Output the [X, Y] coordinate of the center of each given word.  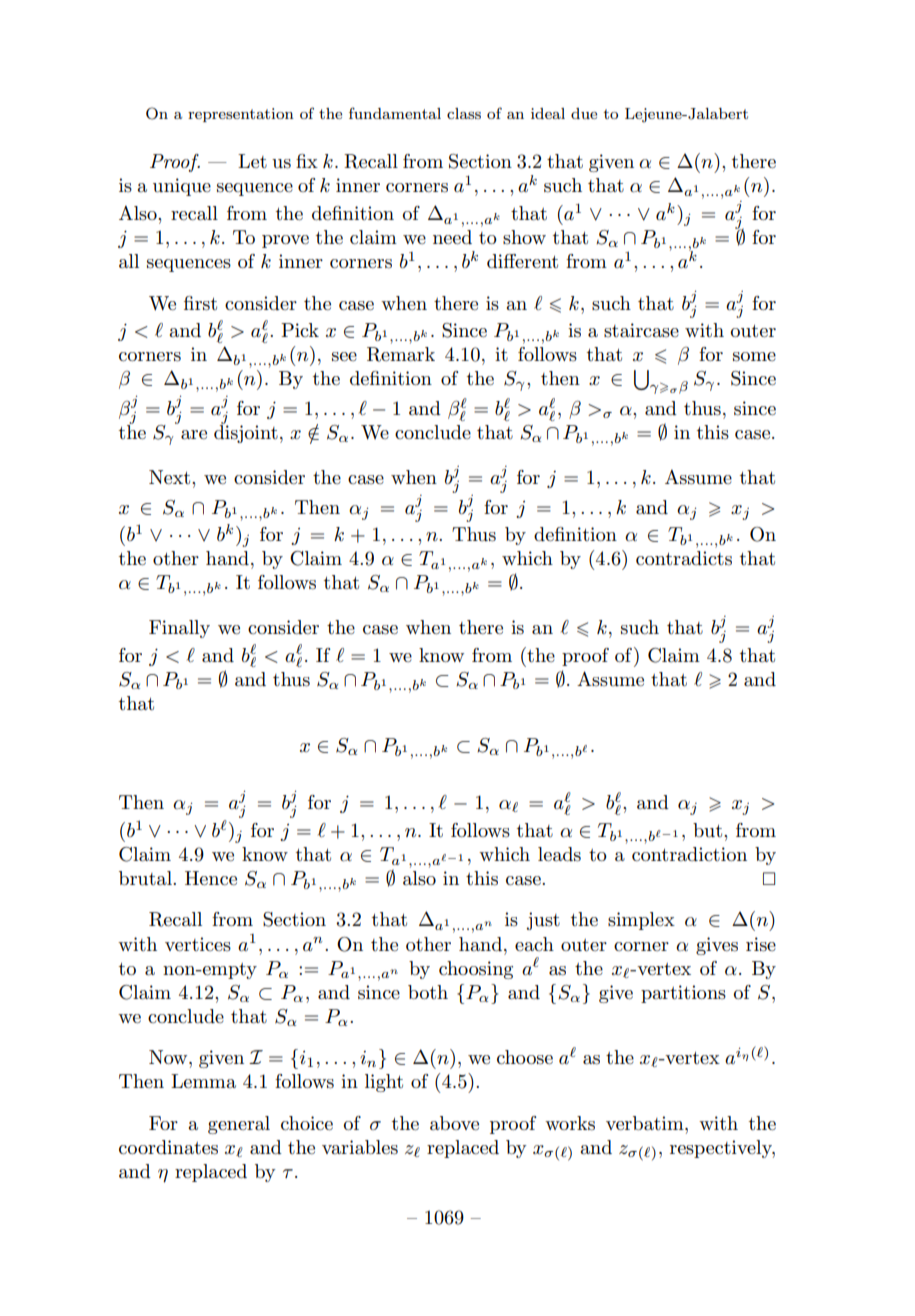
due [584, 113]
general [239, 1125]
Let [252, 161]
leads [559, 854]
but [709, 830]
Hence [211, 878]
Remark [401, 354]
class [464, 113]
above [454, 1123]
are [194, 435]
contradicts [684, 558]
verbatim [646, 1123]
